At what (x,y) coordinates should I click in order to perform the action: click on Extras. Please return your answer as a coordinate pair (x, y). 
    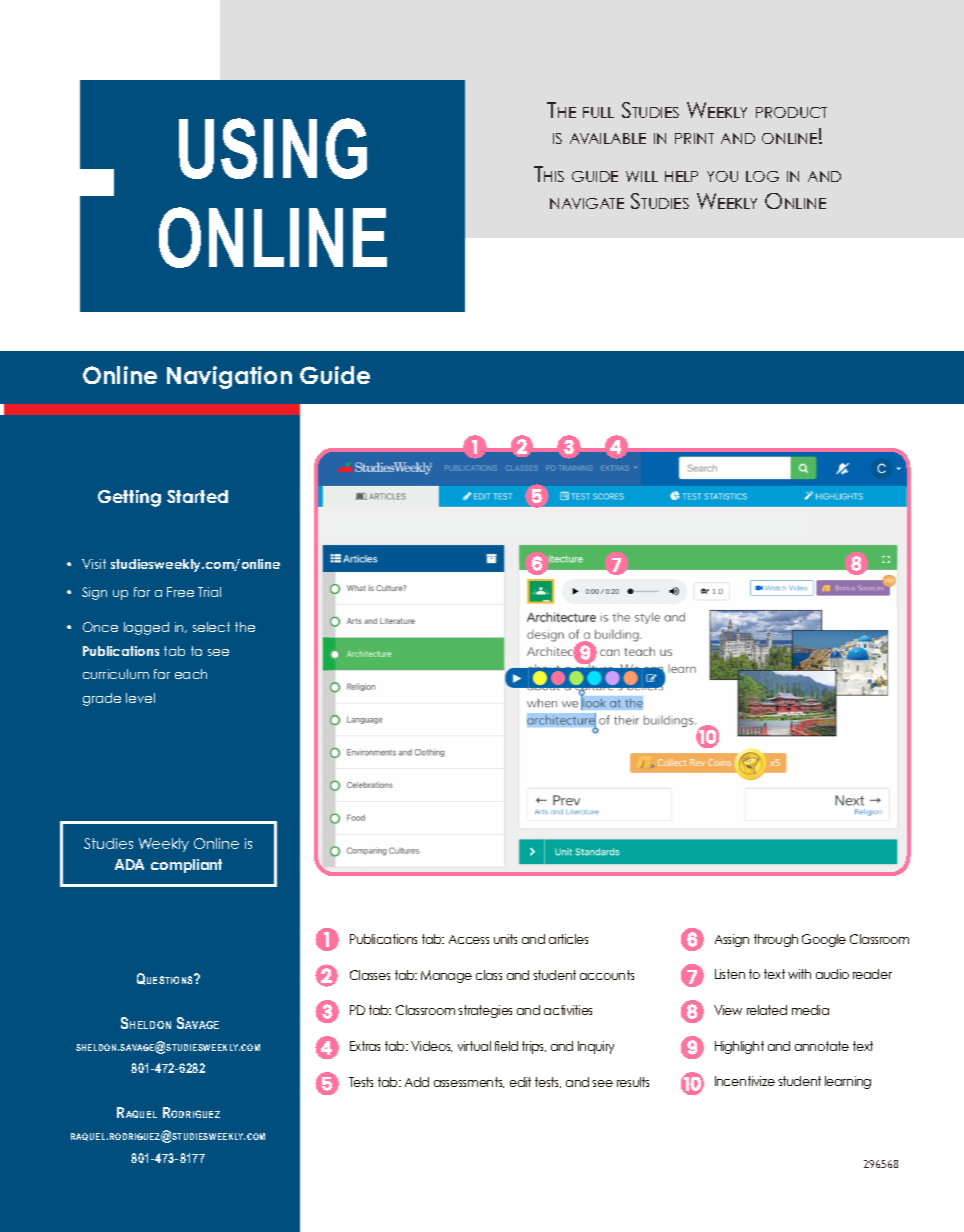
    Looking at the image, I should click on (365, 1046).
